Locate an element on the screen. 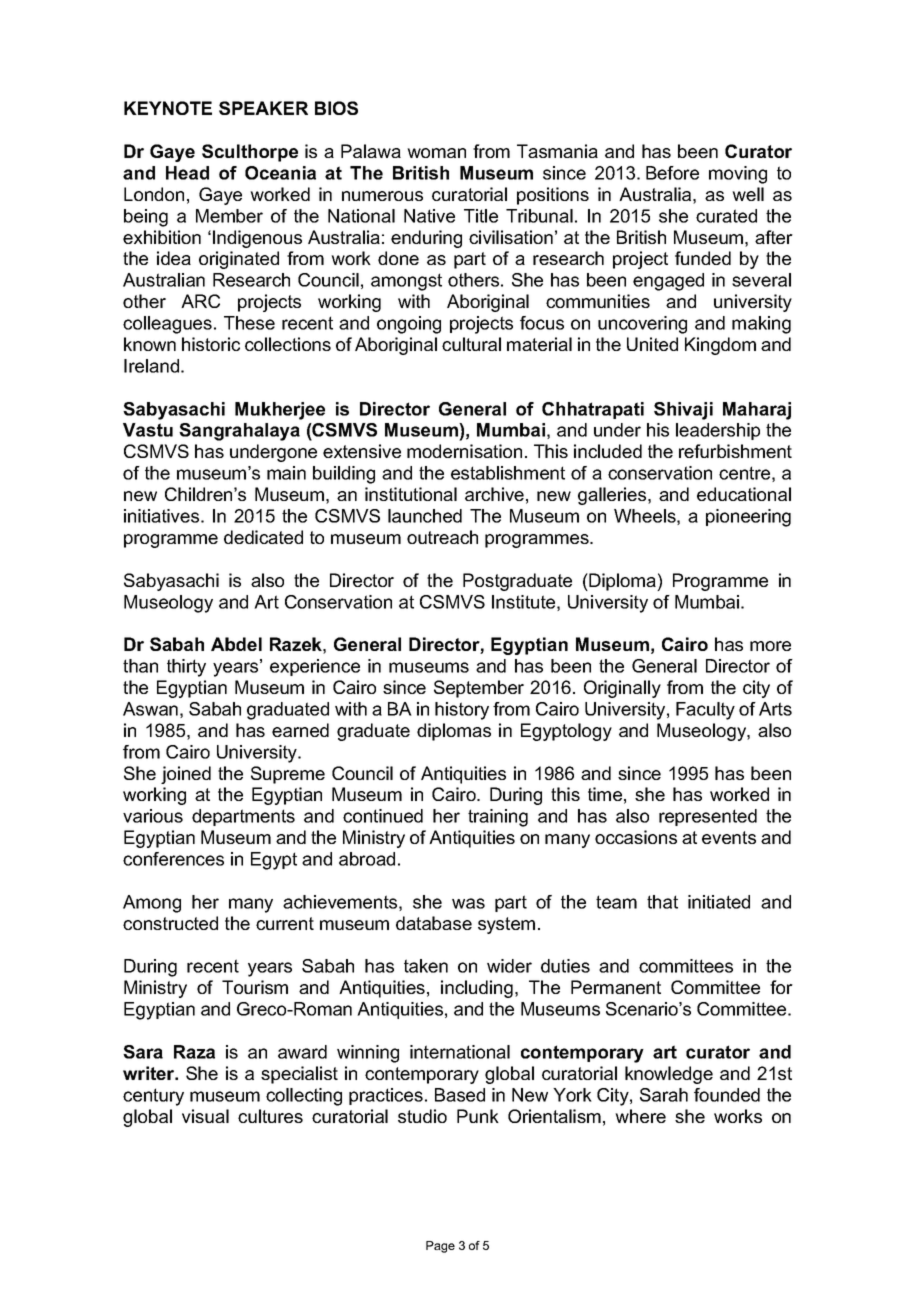  visual is located at coordinates (205, 1116).
